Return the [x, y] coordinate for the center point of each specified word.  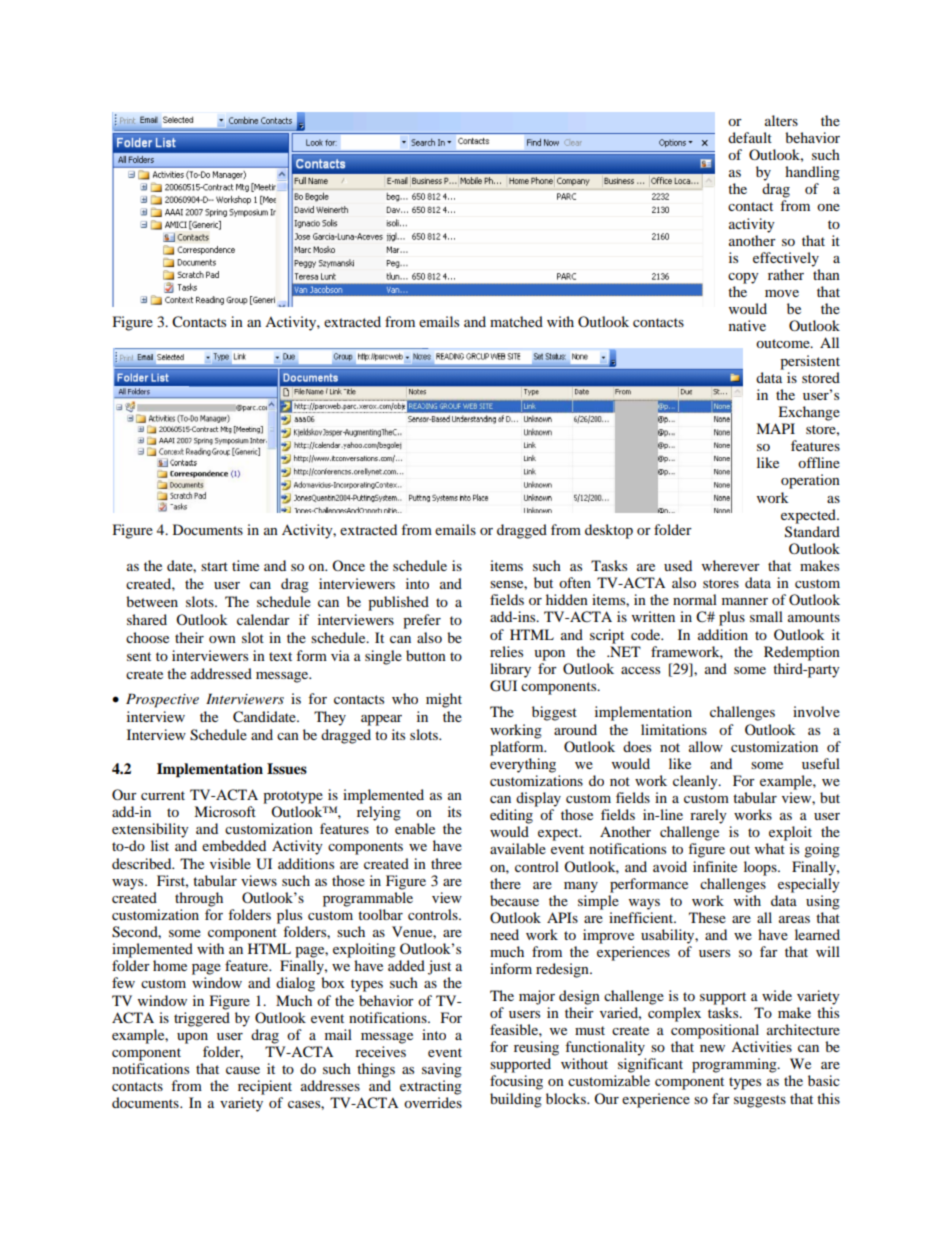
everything [523, 765]
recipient [265, 1087]
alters [781, 120]
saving [442, 1070]
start [214, 566]
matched [516, 321]
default [750, 137]
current [163, 795]
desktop [609, 531]
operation [810, 481]
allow [706, 746]
